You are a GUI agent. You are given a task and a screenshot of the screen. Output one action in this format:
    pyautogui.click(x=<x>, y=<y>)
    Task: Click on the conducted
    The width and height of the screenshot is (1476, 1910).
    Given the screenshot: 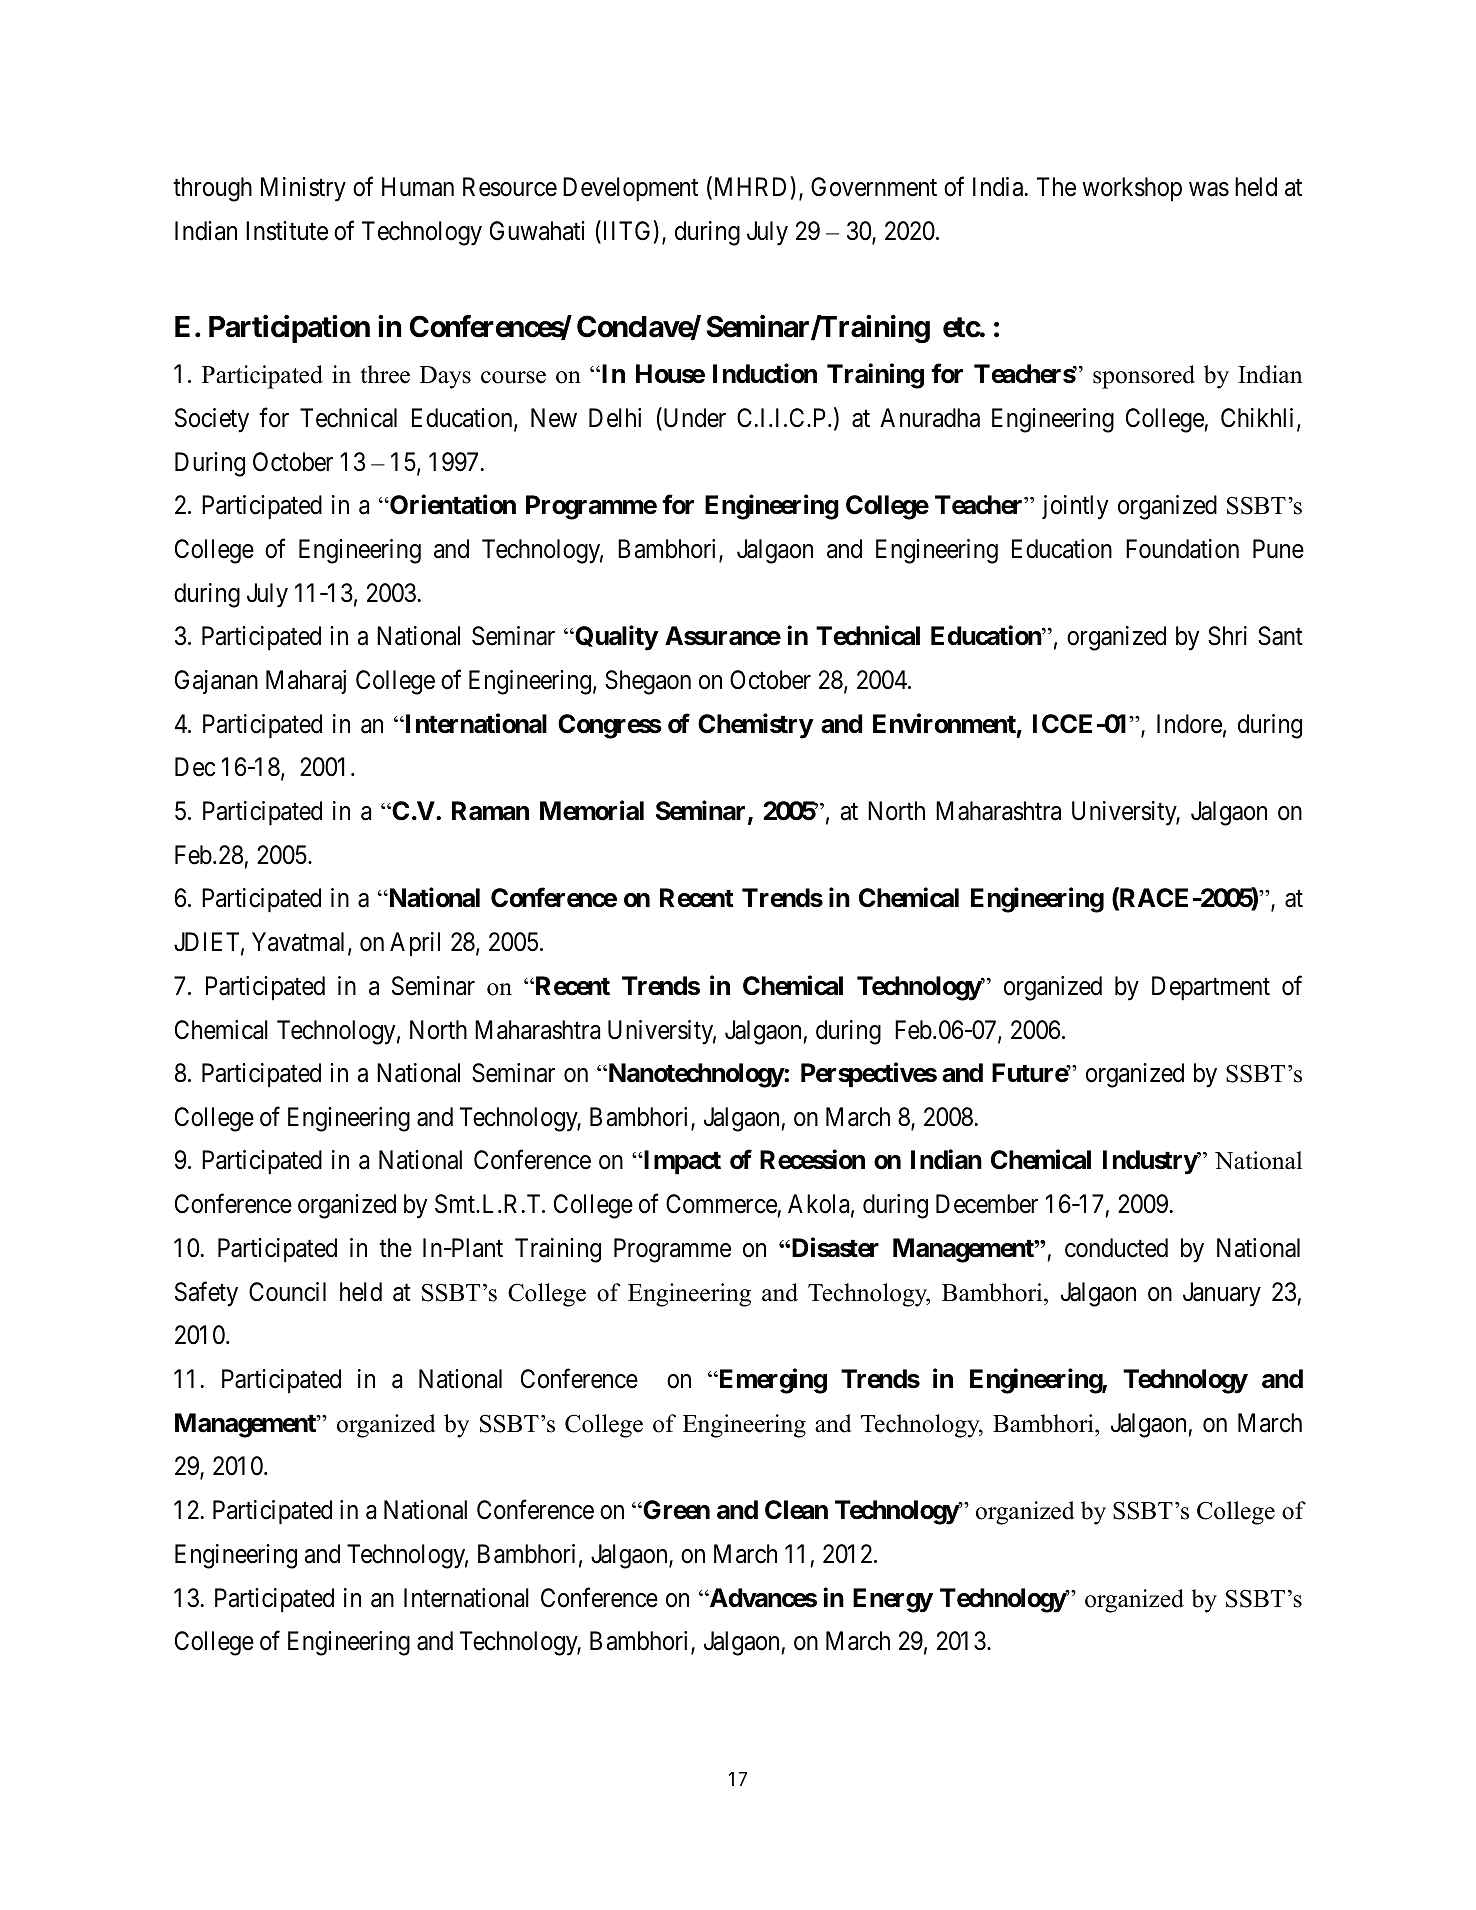 What is the action you would take?
    pyautogui.click(x=1116, y=1248)
